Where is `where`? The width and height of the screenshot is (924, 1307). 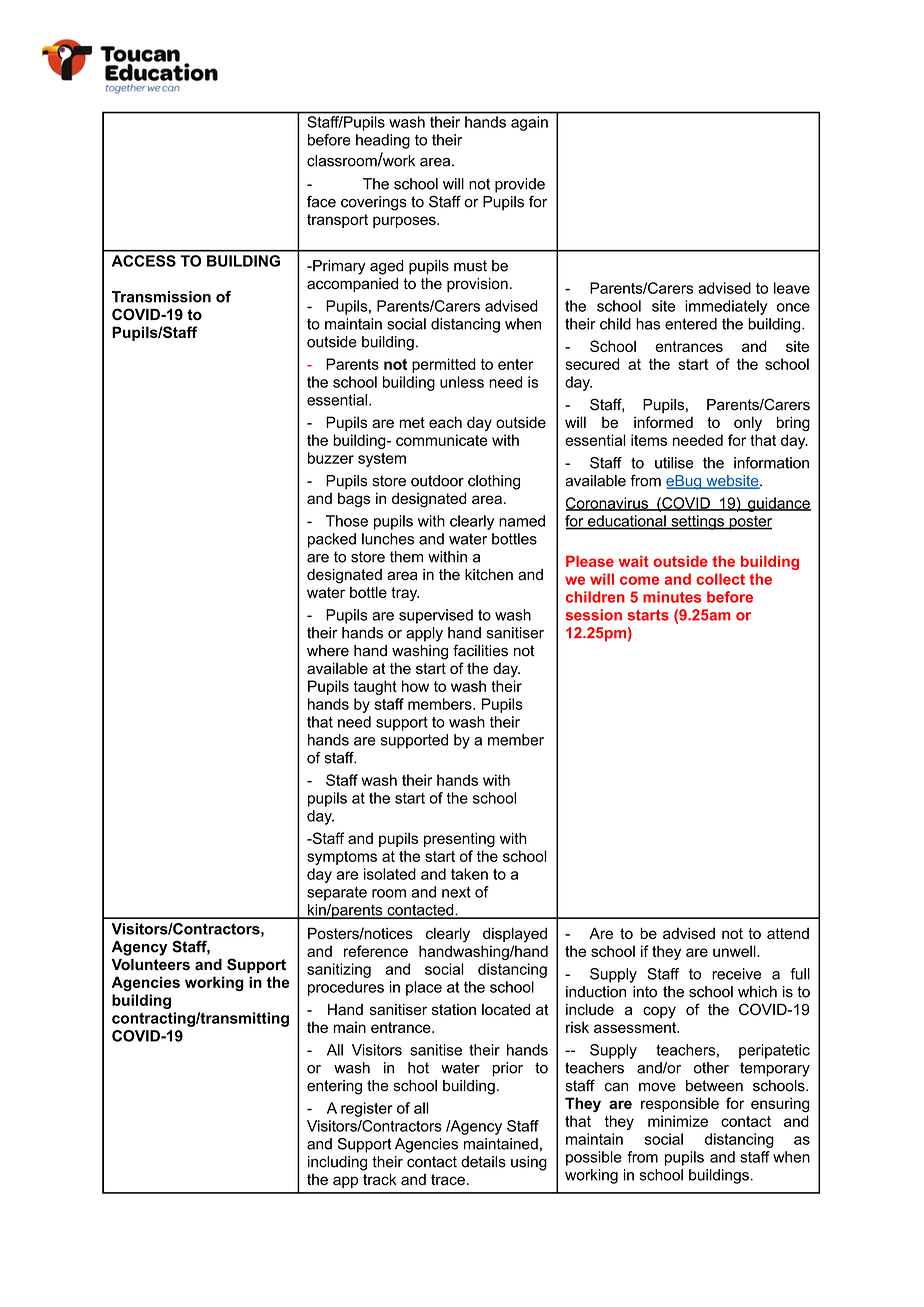
where is located at coordinates (328, 651).
